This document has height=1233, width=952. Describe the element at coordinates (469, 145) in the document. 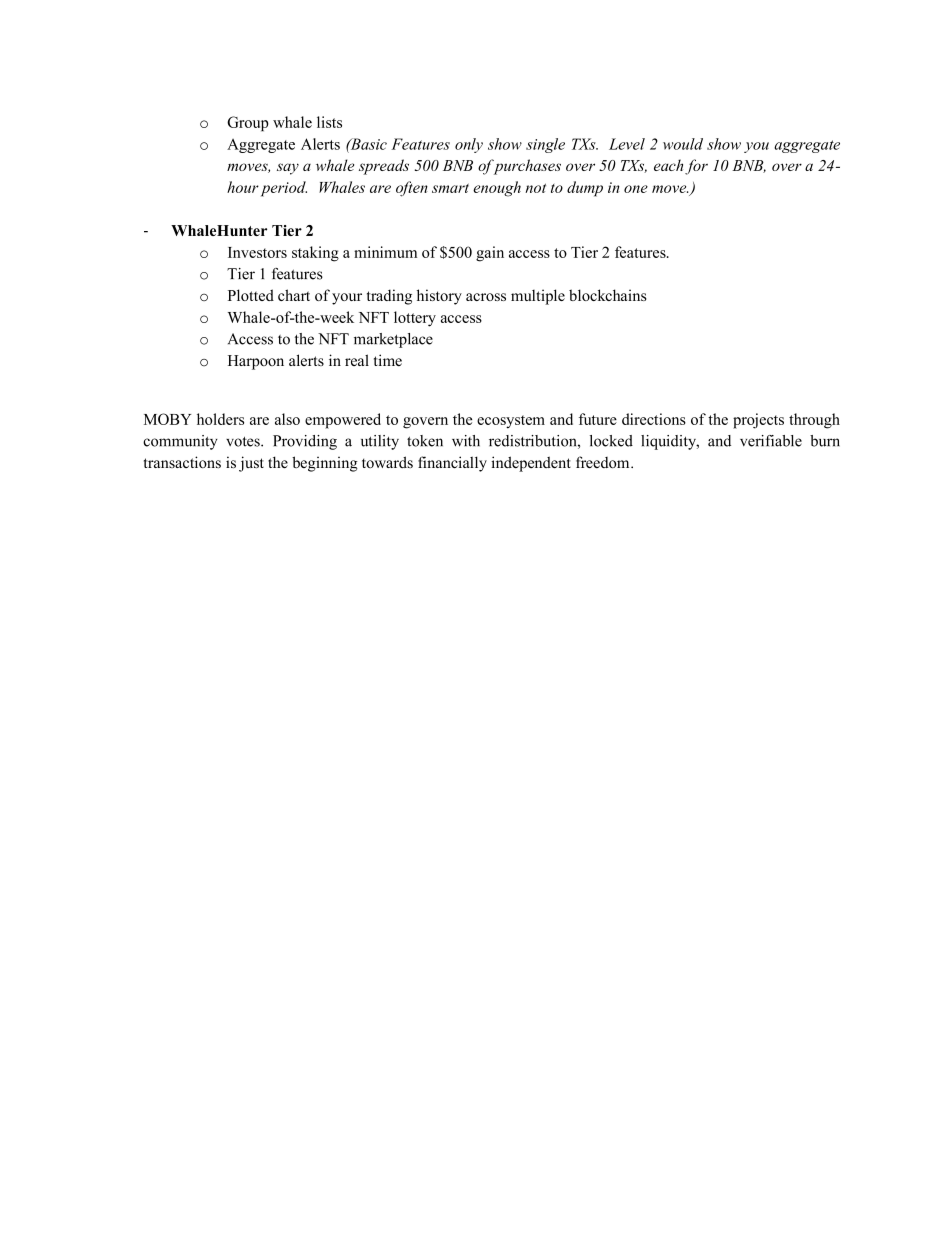

I see `only` at that location.
